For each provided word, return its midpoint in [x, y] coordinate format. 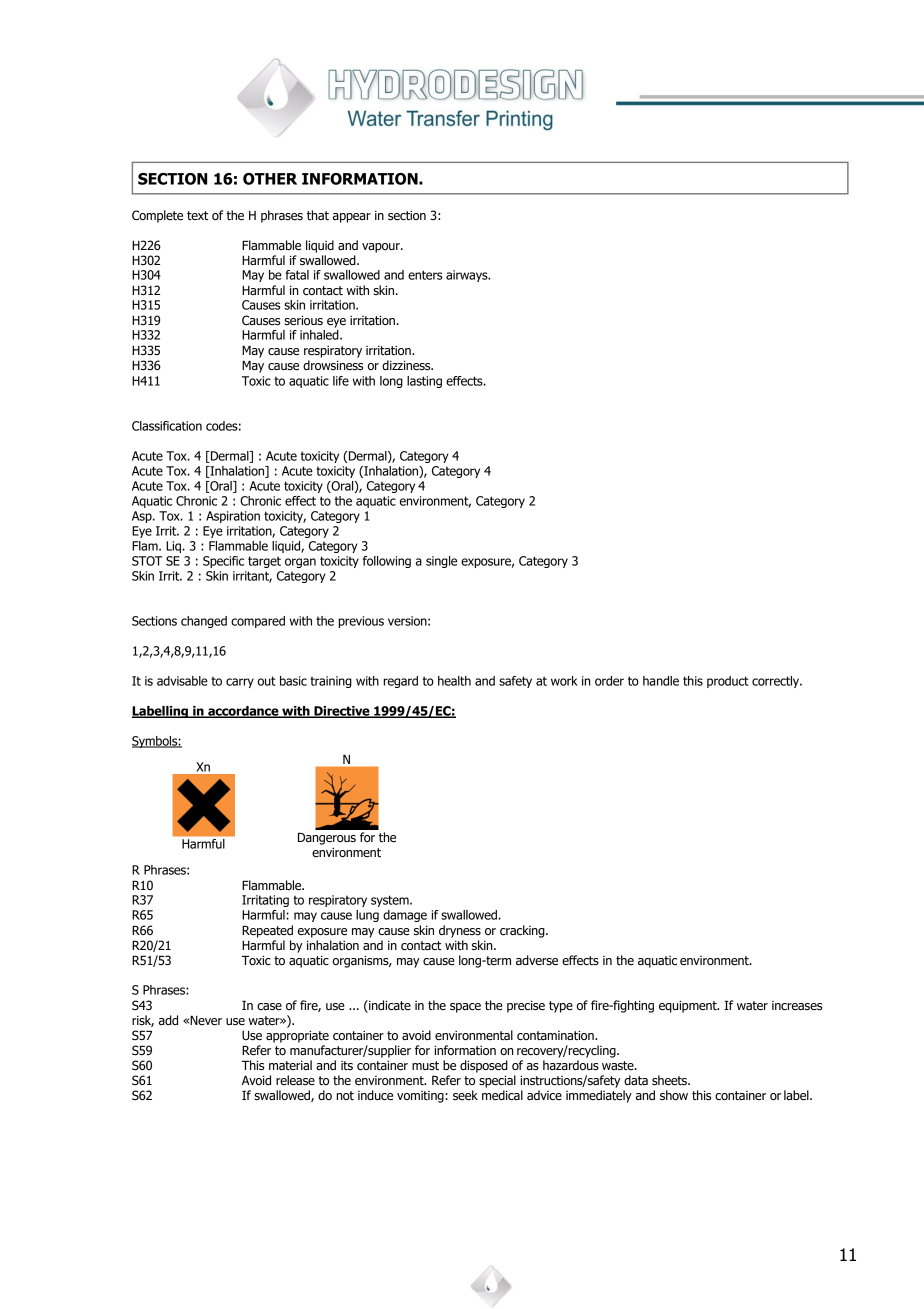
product [728, 682]
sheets [670, 1080]
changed [204, 622]
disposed [484, 1066]
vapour [382, 248]
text [197, 215]
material [290, 1065]
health [454, 681]
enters [425, 275]
